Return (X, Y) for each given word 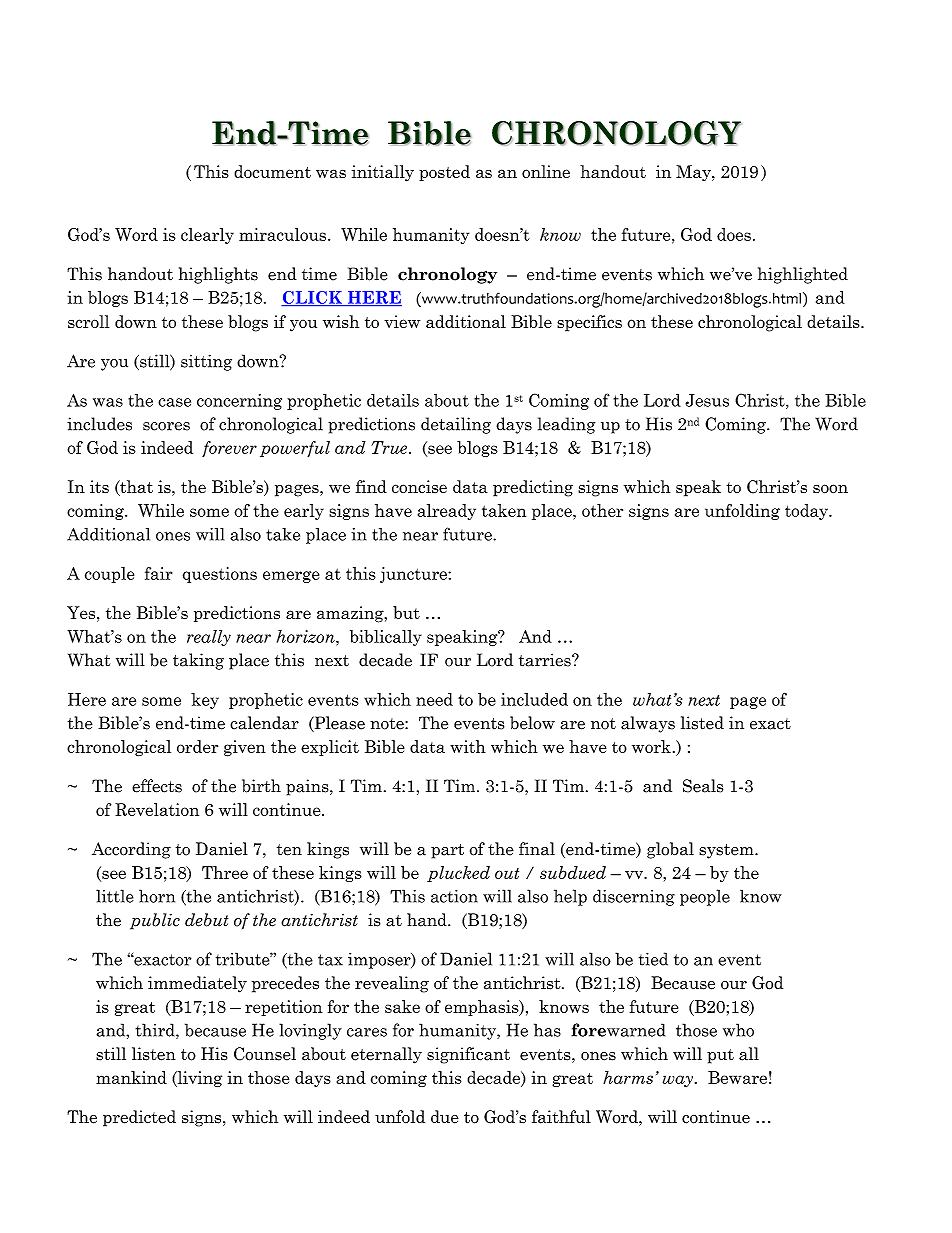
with (468, 746)
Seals (703, 786)
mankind (131, 1077)
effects (157, 786)
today (807, 512)
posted (444, 173)
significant (468, 1055)
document (272, 171)
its (99, 486)
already (447, 512)
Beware (737, 1077)
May (694, 173)
